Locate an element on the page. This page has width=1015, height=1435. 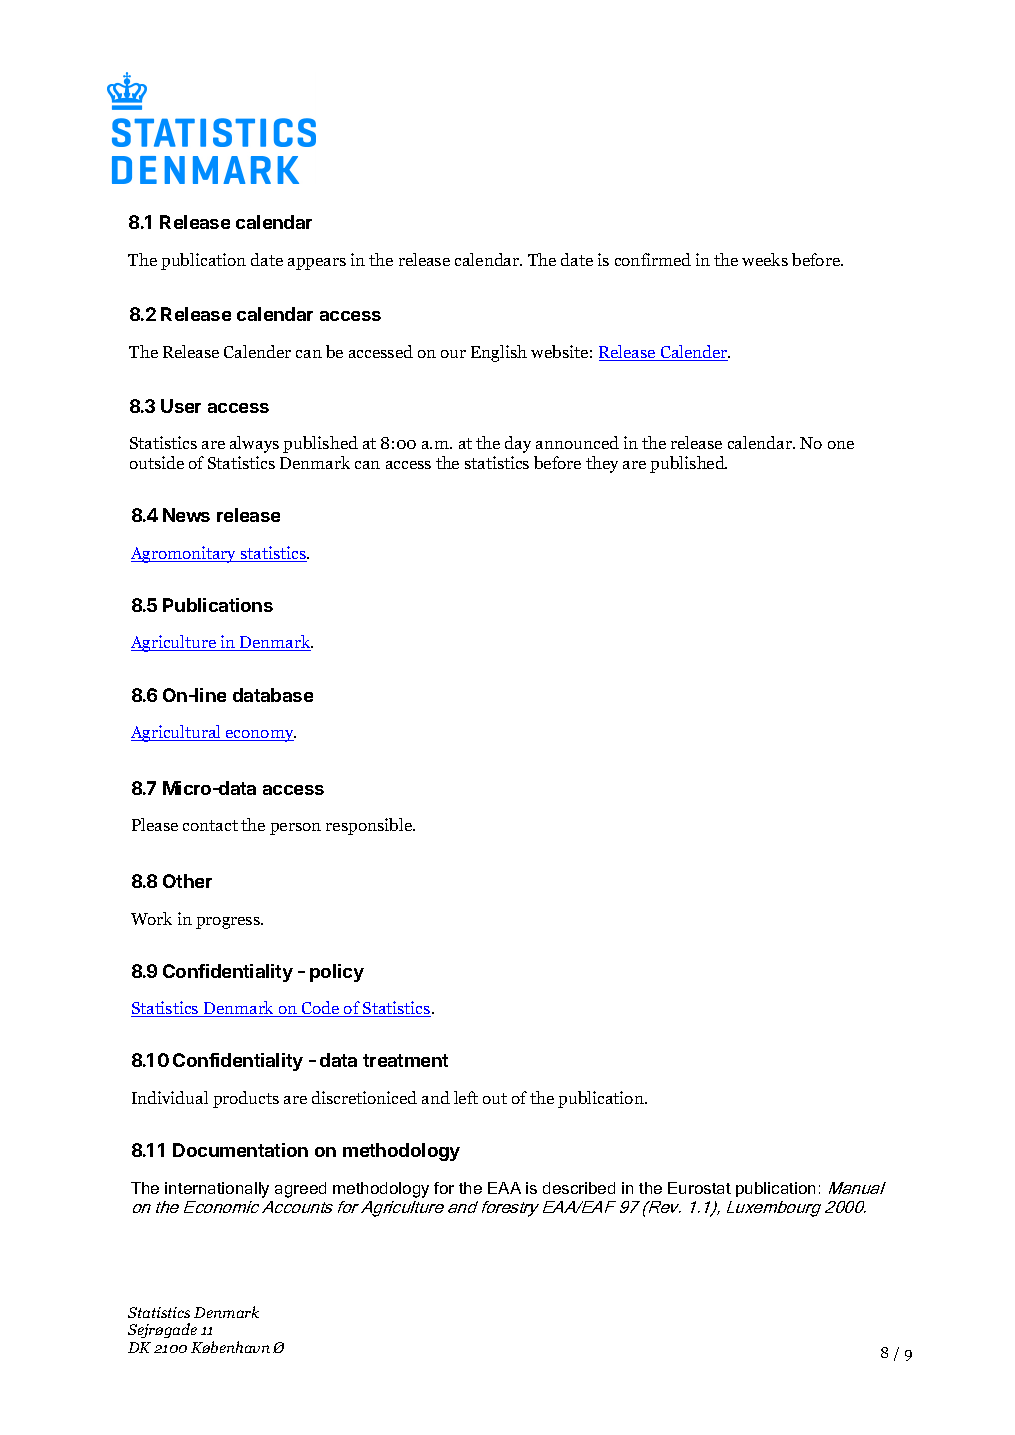
appears is located at coordinates (317, 264).
